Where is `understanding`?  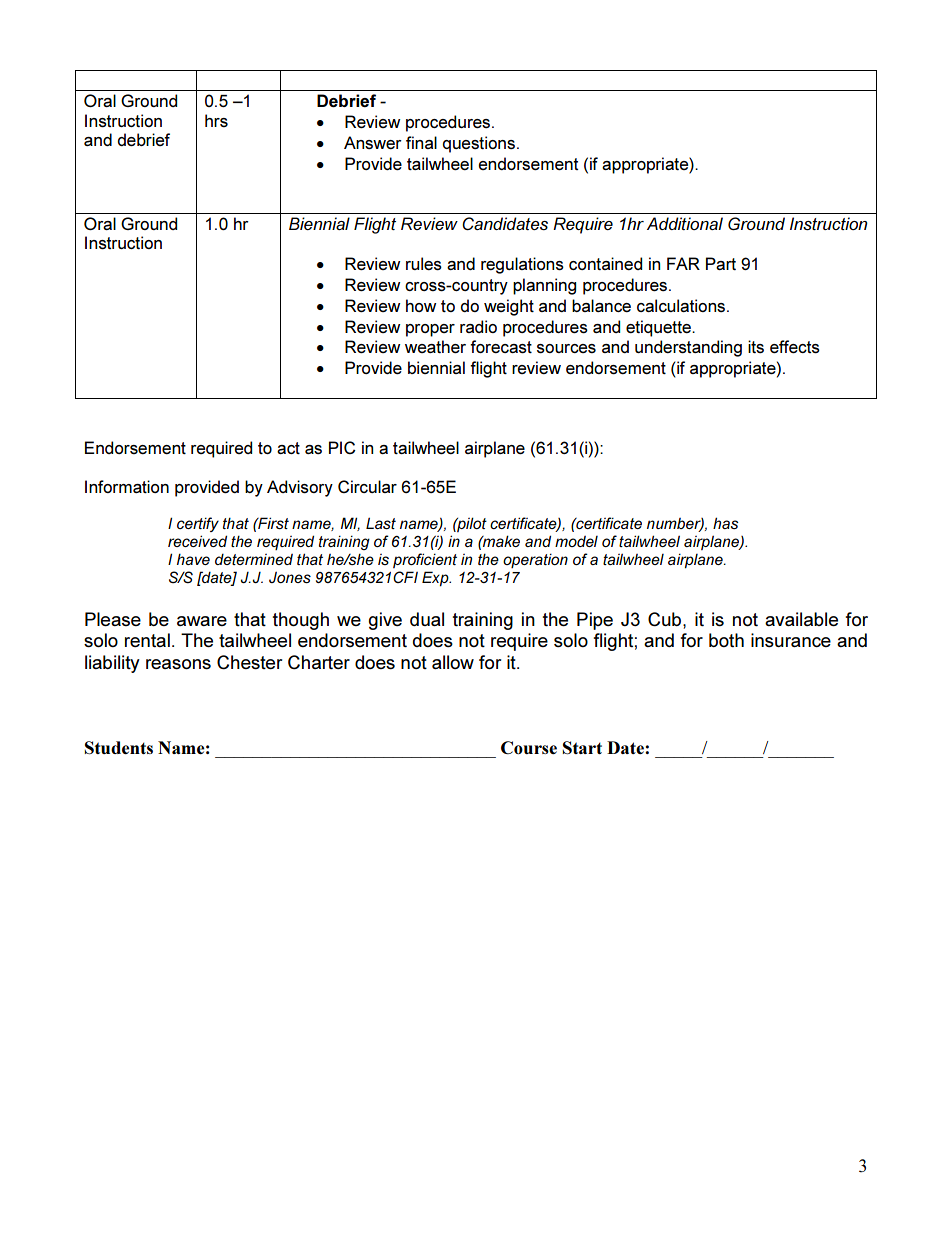
understanding is located at coordinates (688, 348).
